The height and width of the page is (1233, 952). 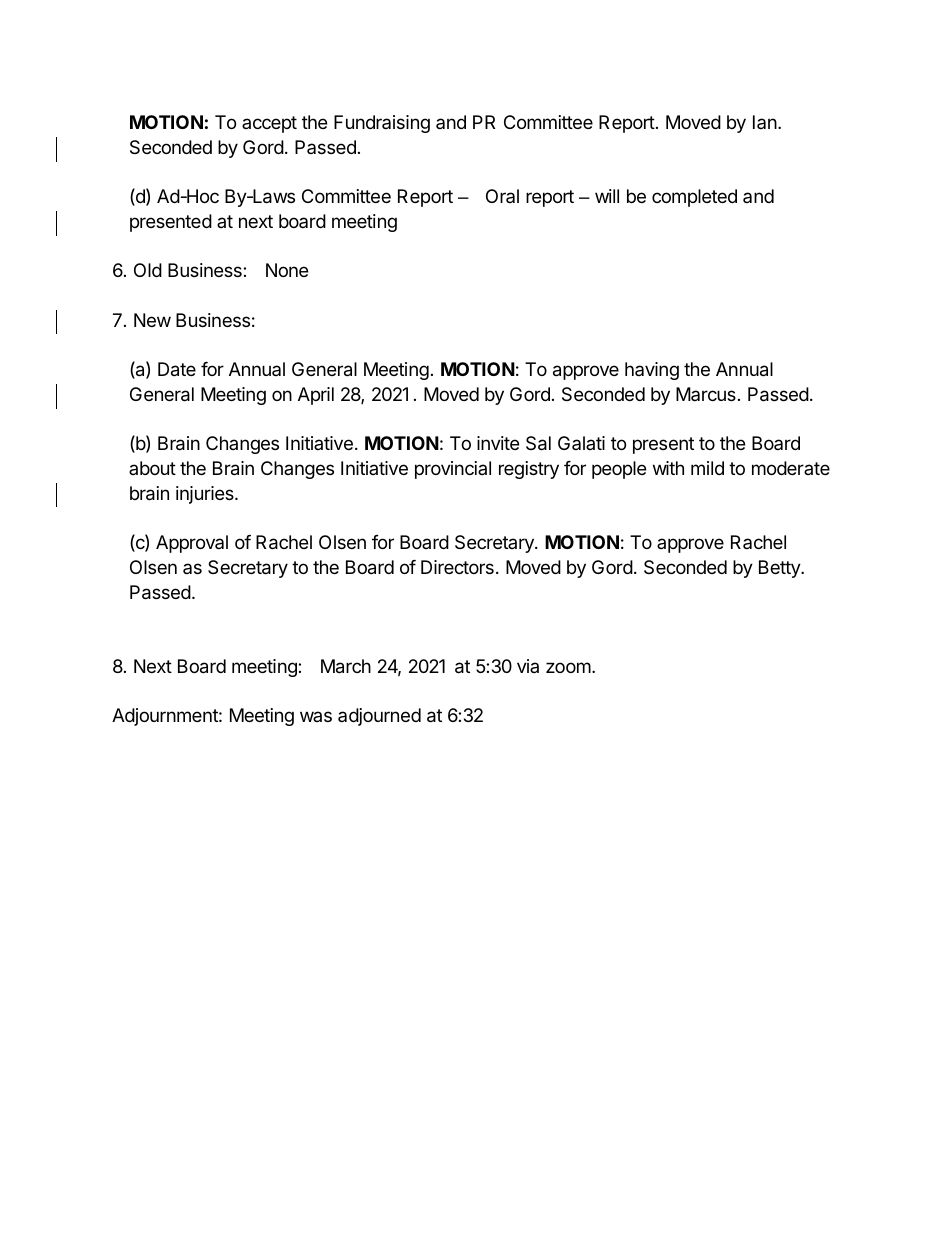 I want to click on via, so click(x=528, y=666).
